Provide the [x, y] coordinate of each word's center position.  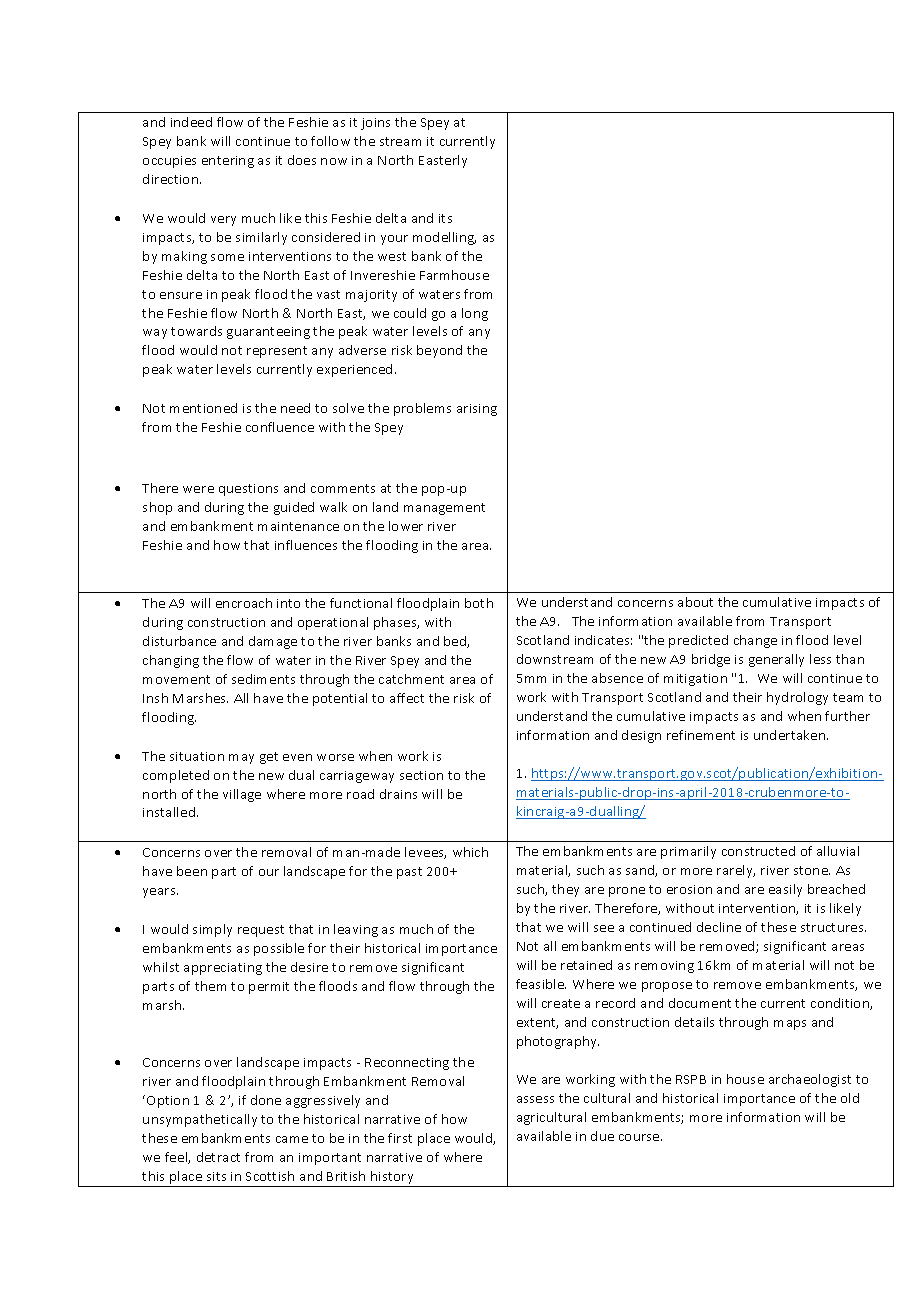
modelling [444, 238]
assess [535, 1099]
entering [228, 162]
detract [218, 1157]
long [475, 314]
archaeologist [810, 1080]
